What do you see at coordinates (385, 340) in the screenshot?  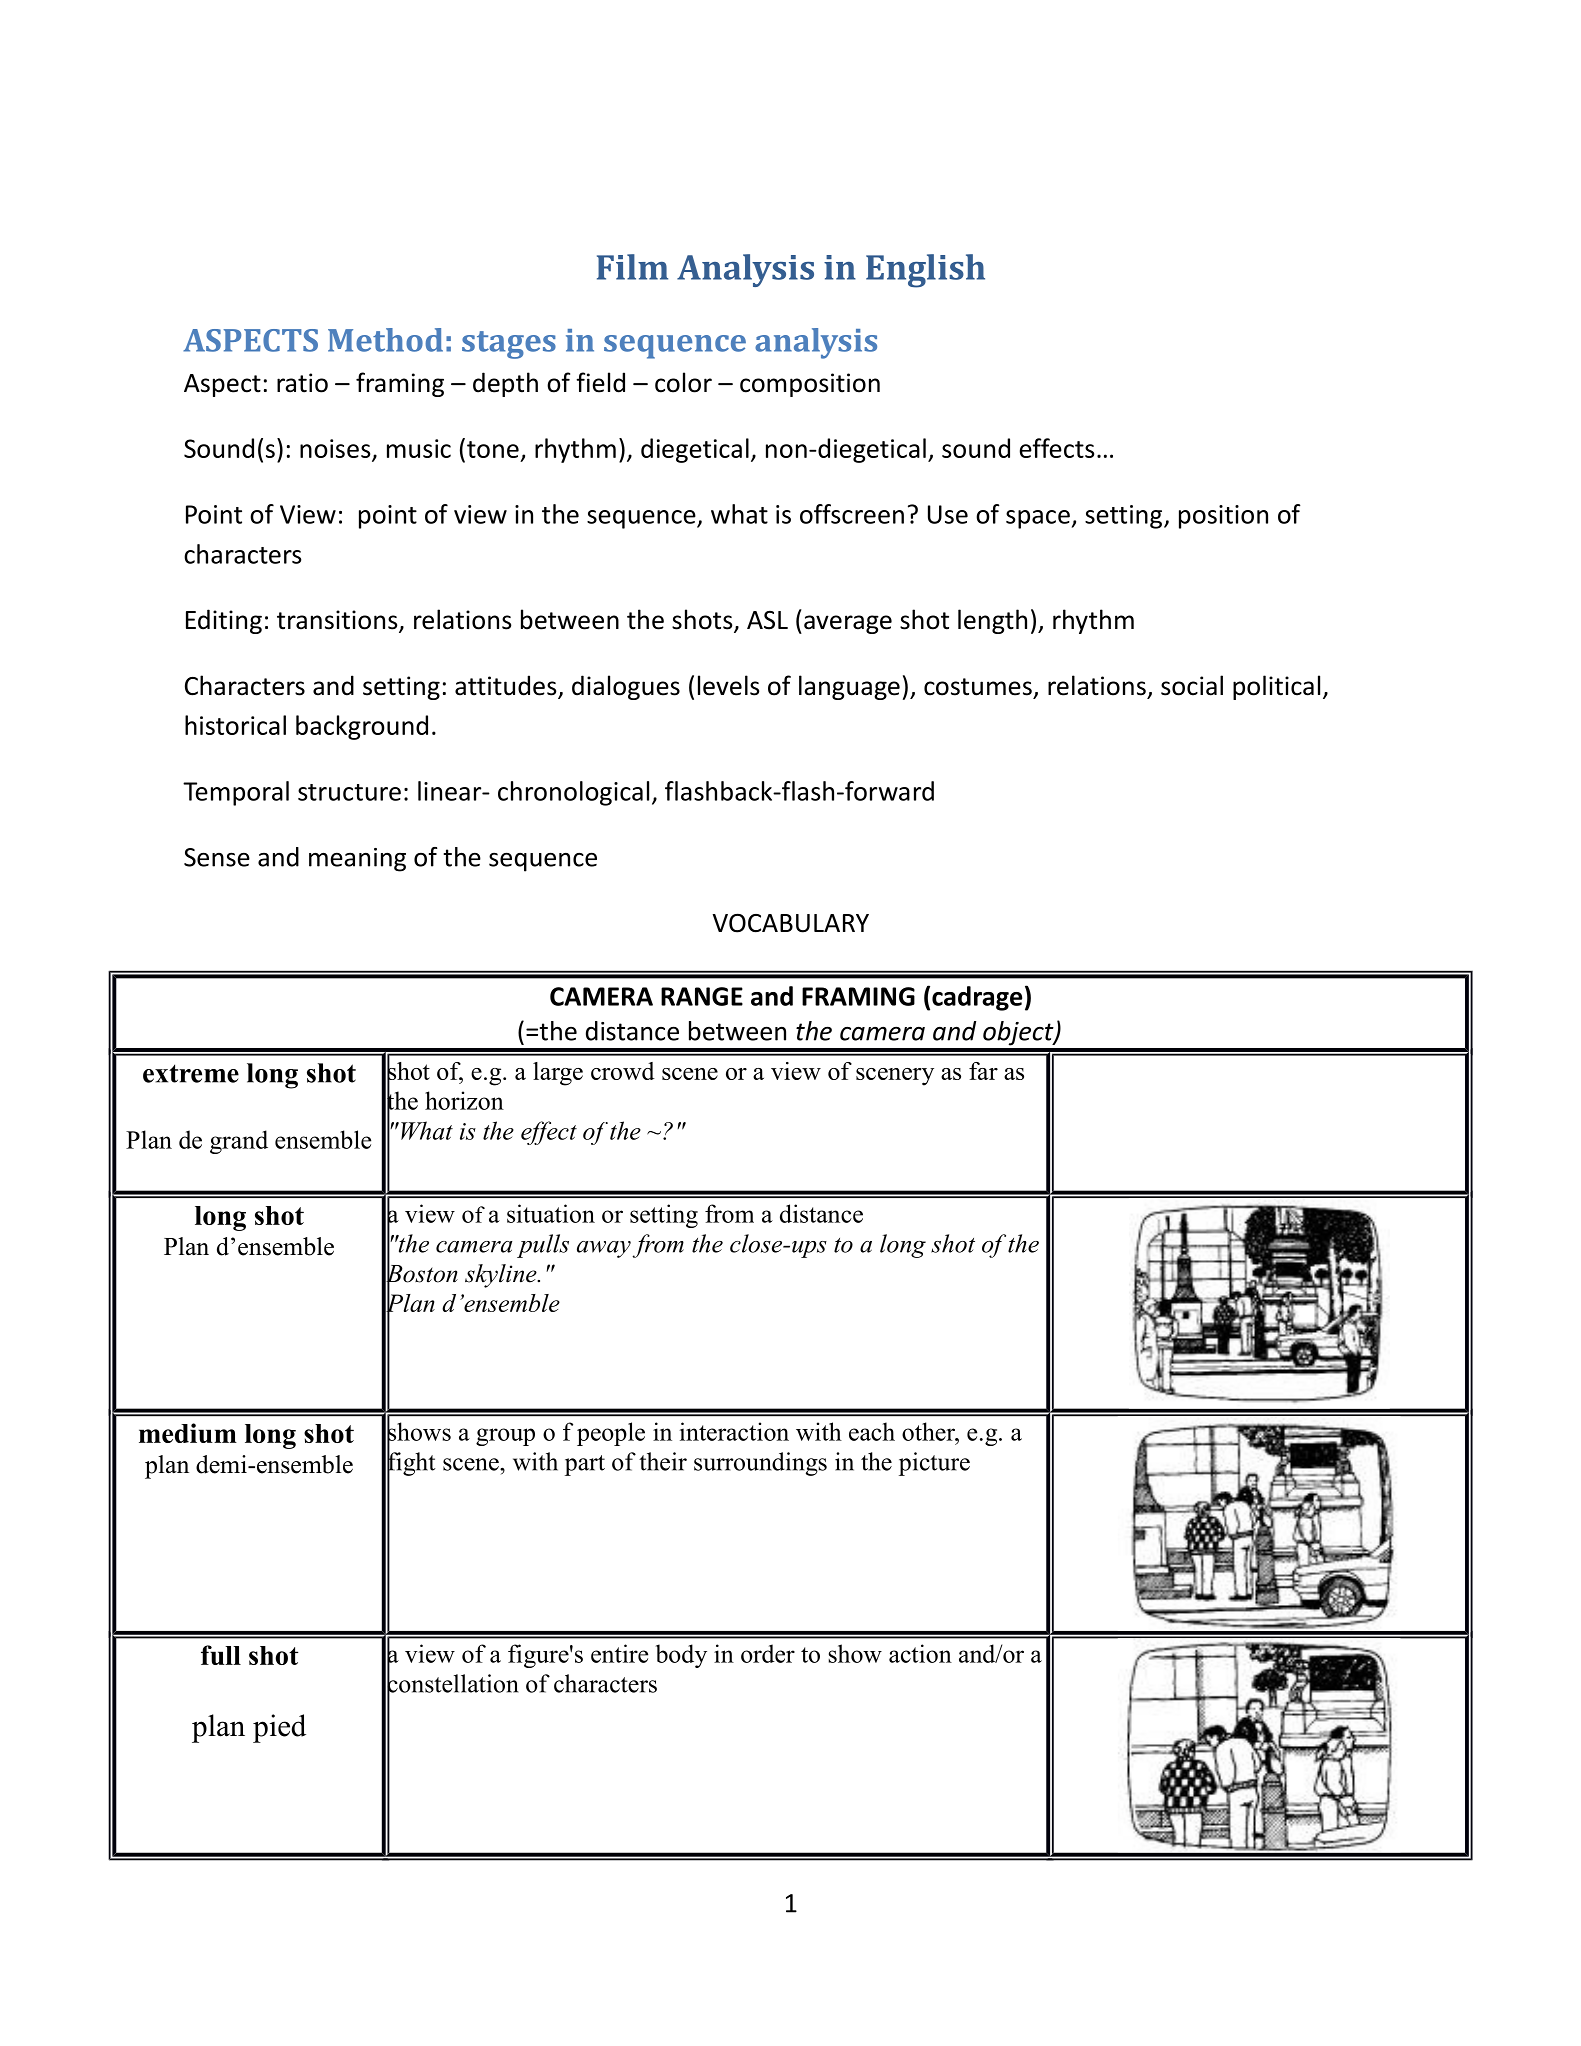 I see `Method` at bounding box center [385, 340].
